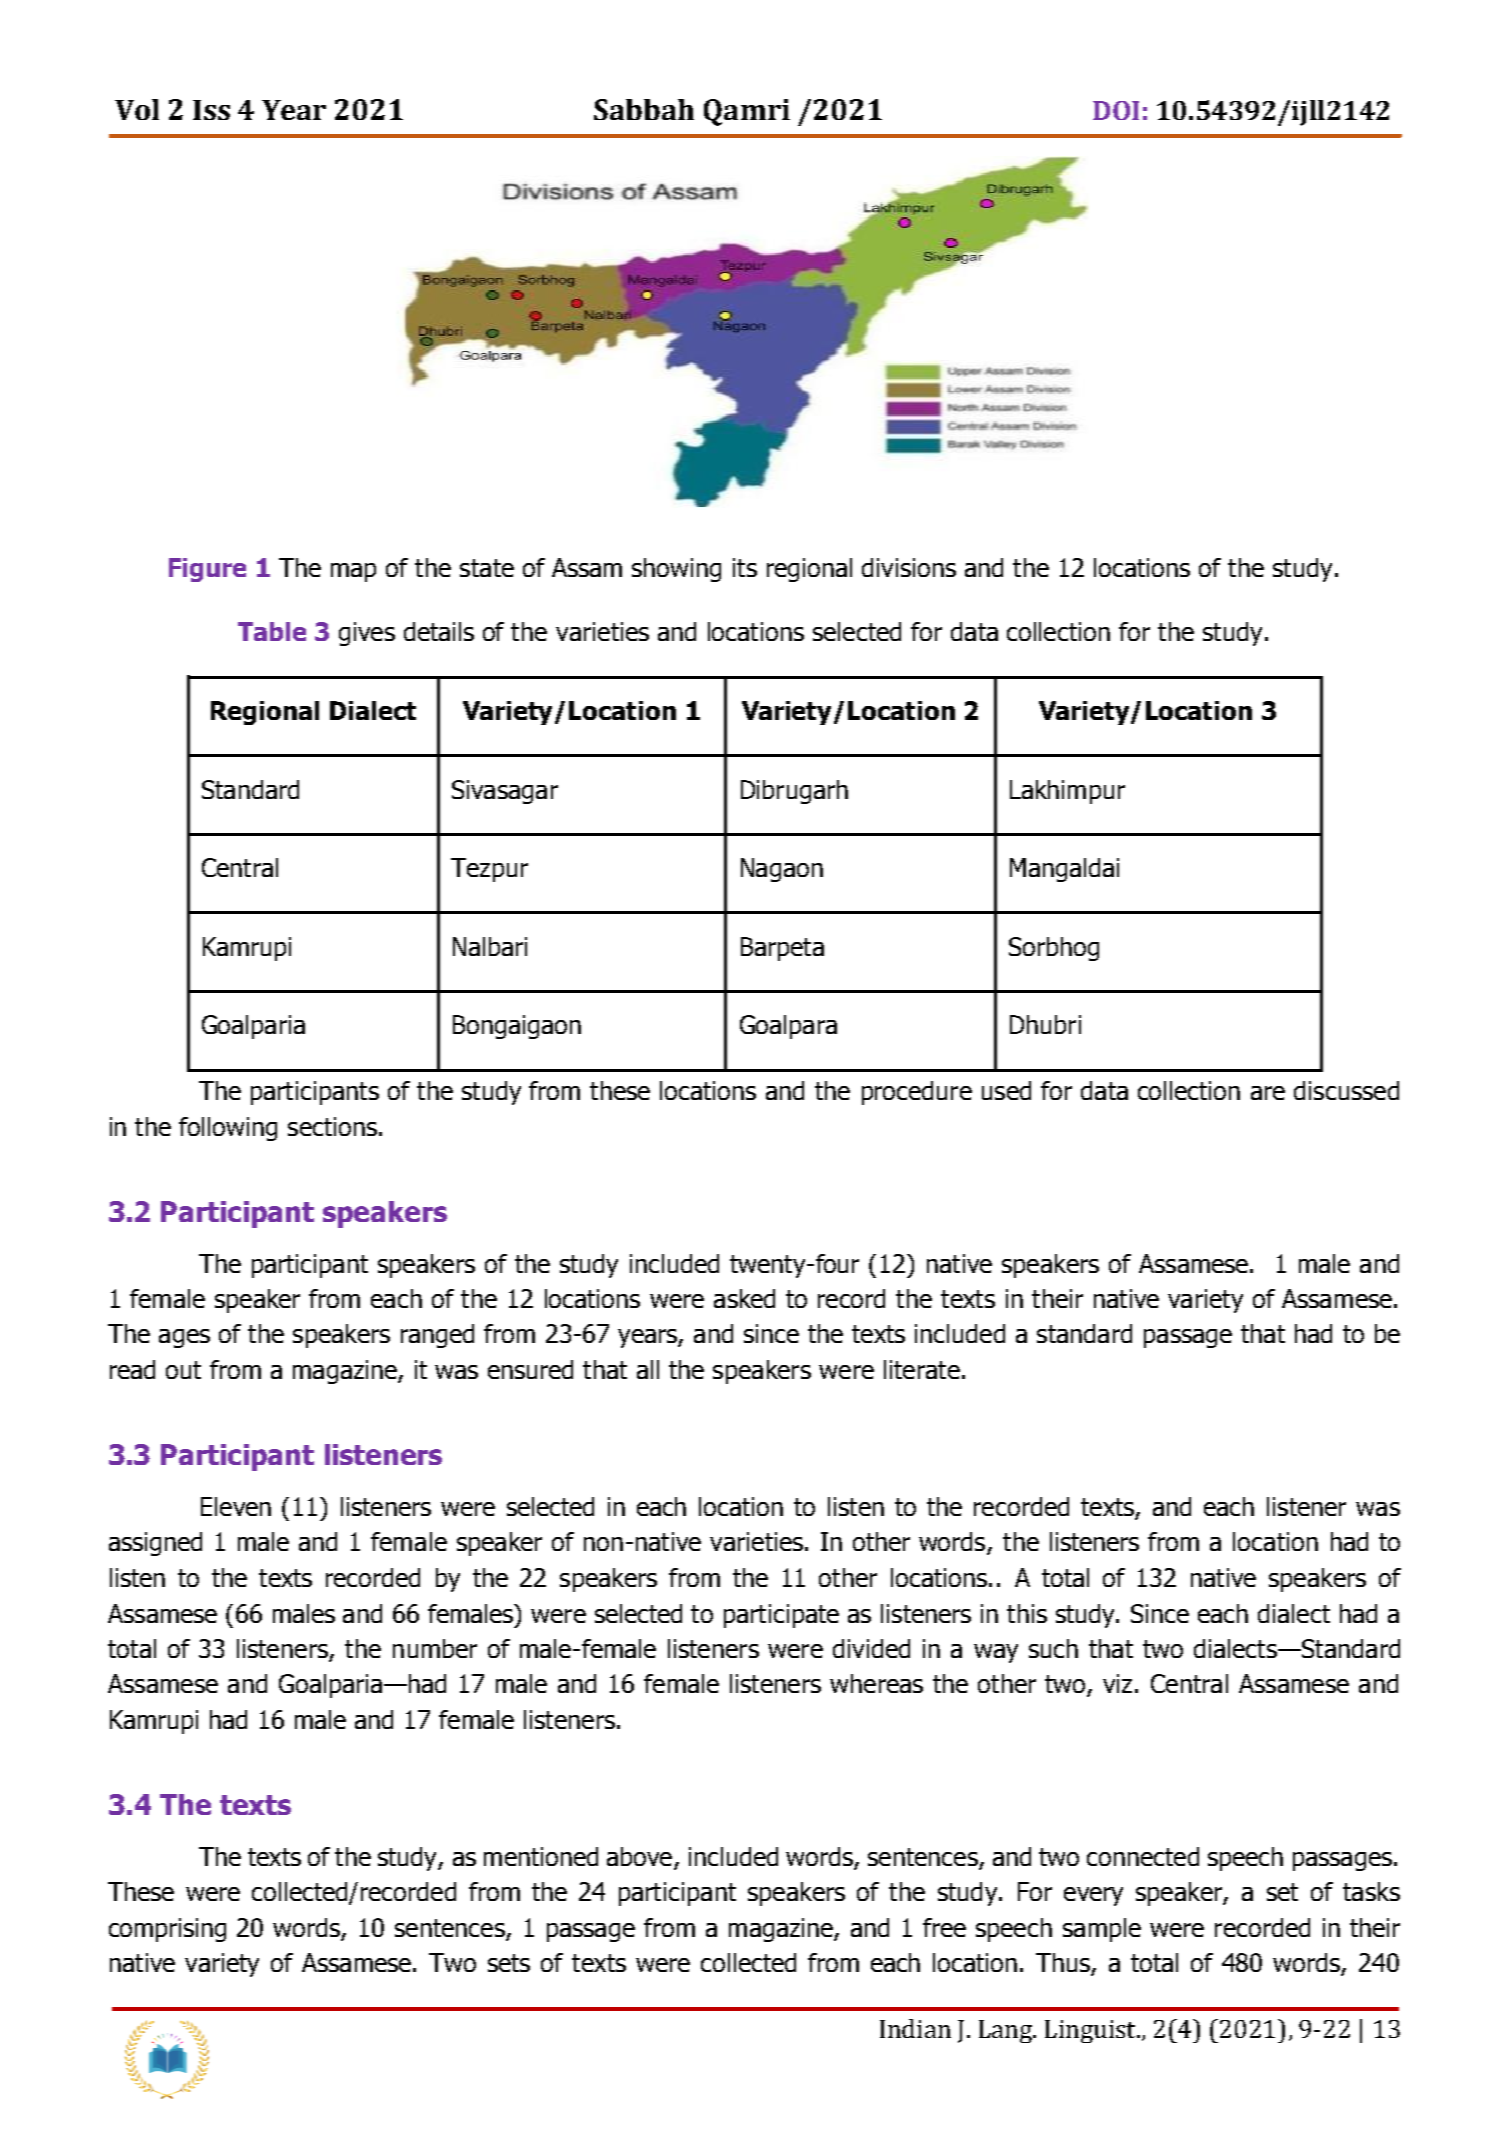 The height and width of the image is (2135, 1509). What do you see at coordinates (1116, 110) in the image?
I see `DOI` at bounding box center [1116, 110].
